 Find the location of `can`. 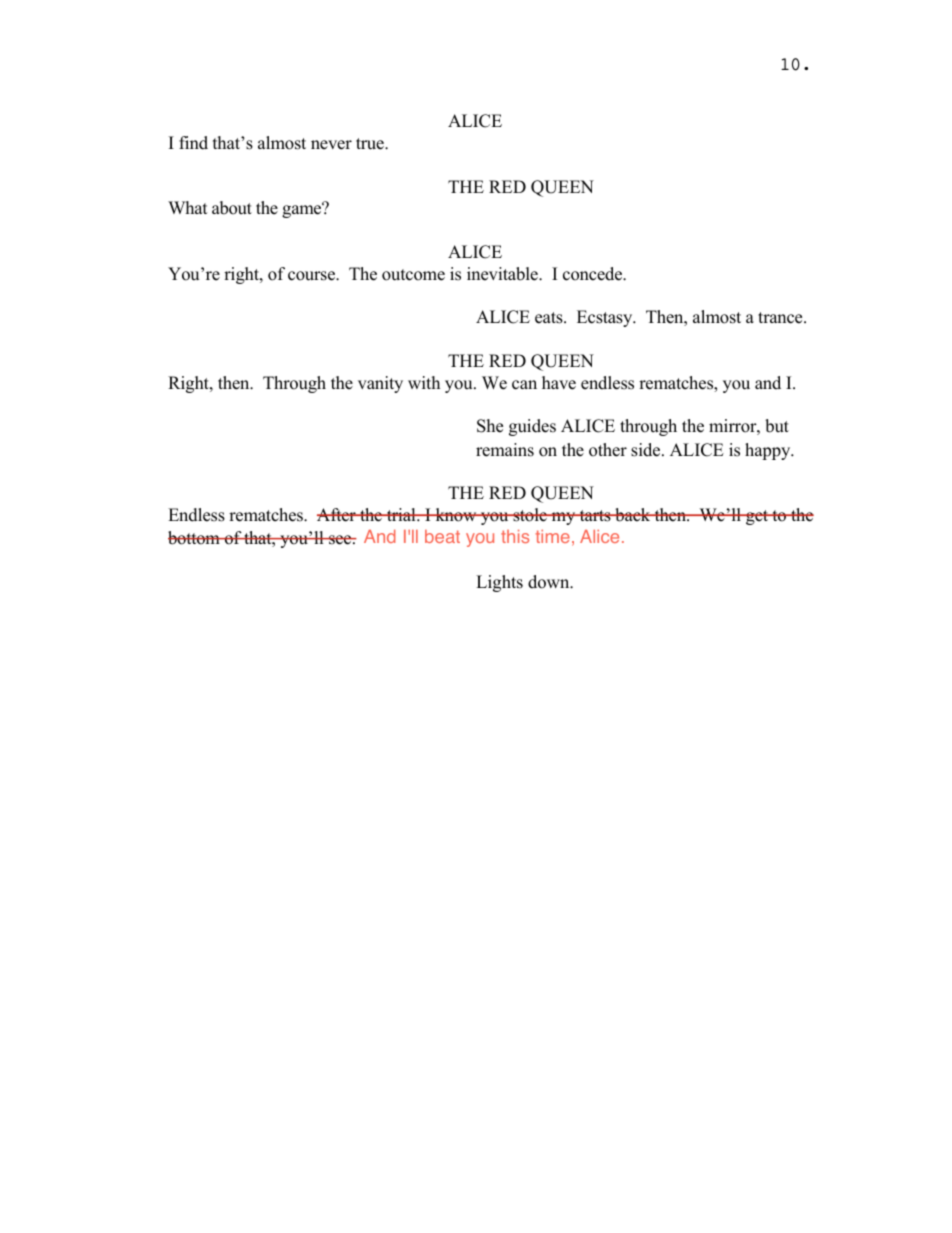

can is located at coordinates (524, 385).
